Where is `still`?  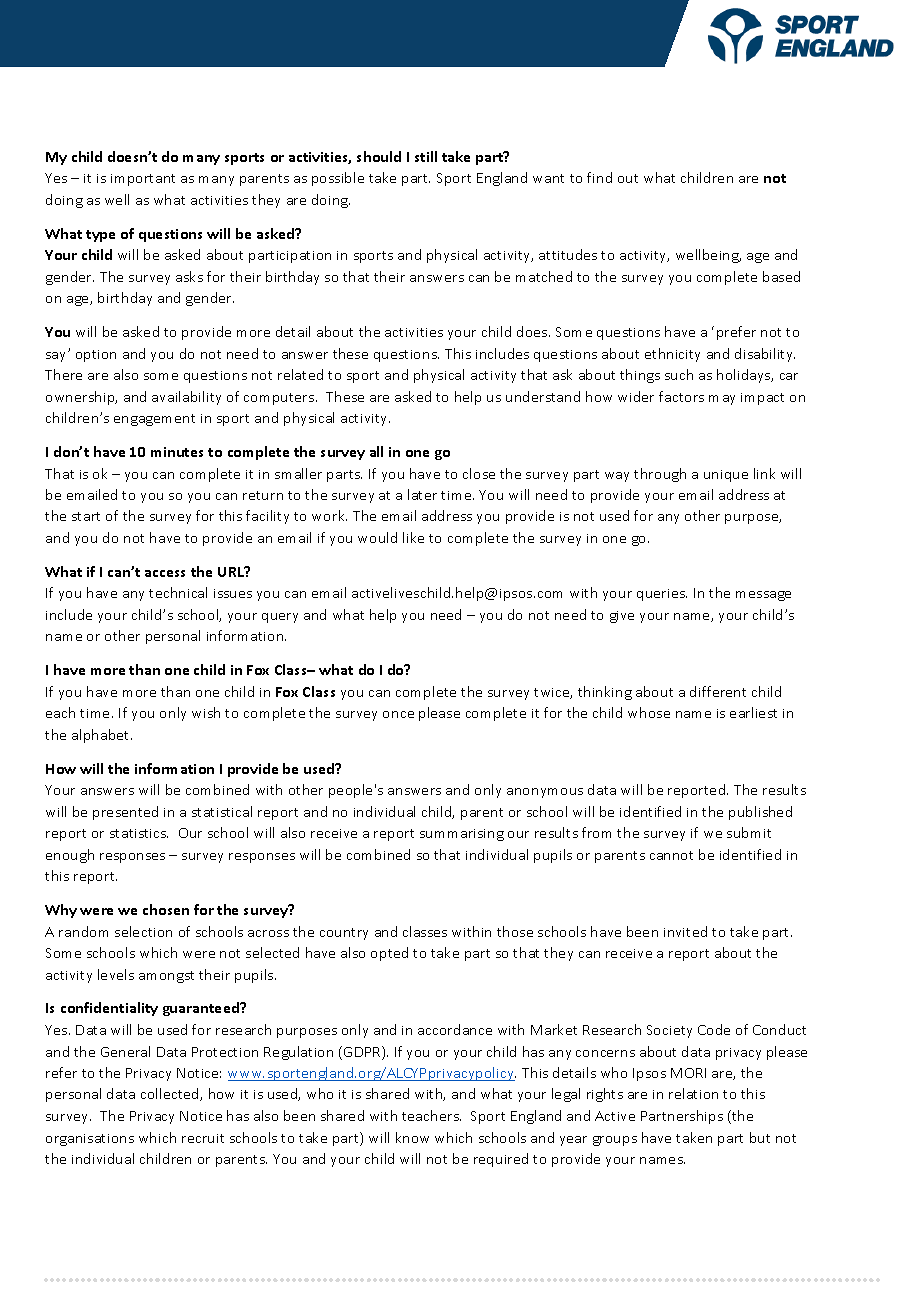
still is located at coordinates (426, 156).
